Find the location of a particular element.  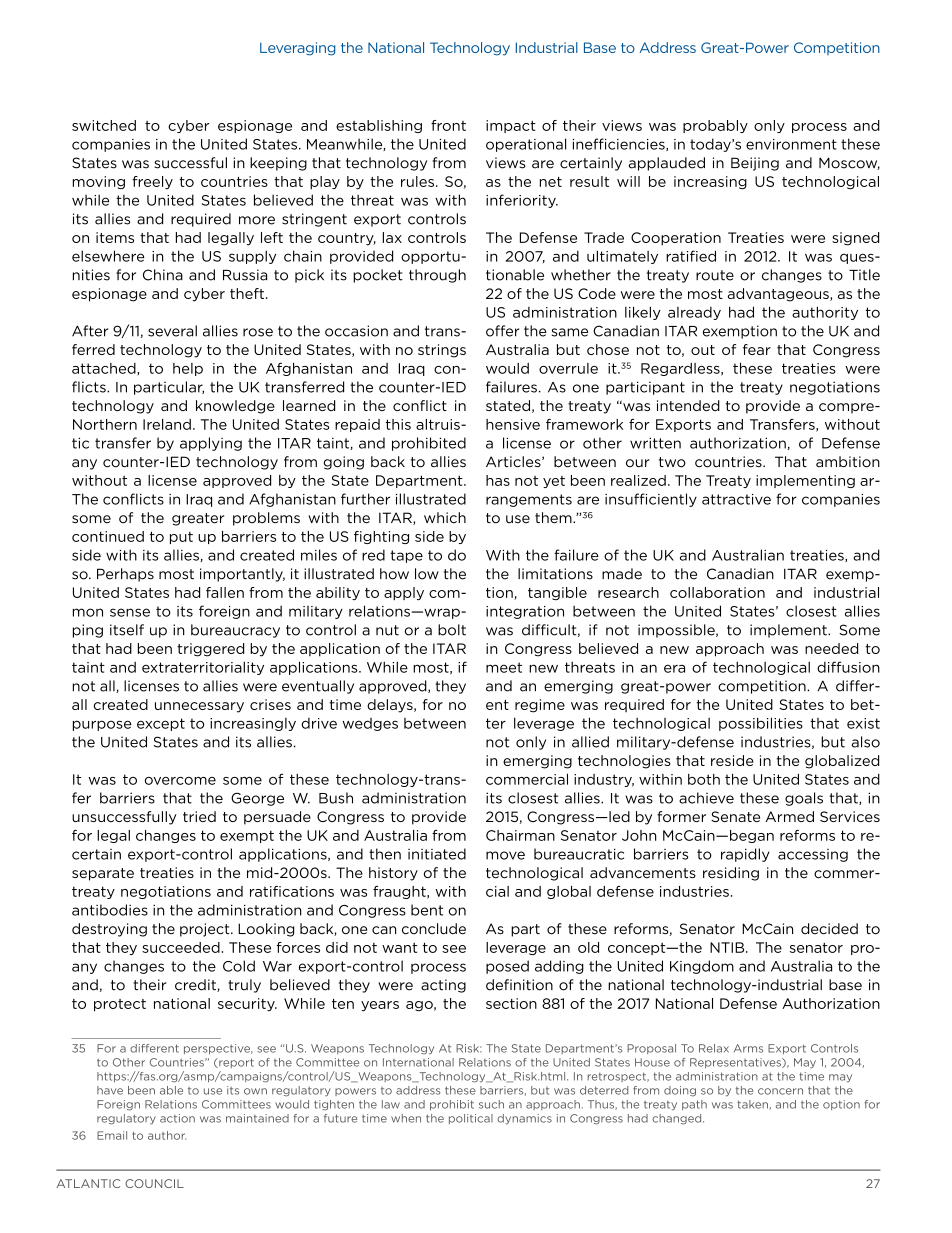

probably is located at coordinates (715, 126).
